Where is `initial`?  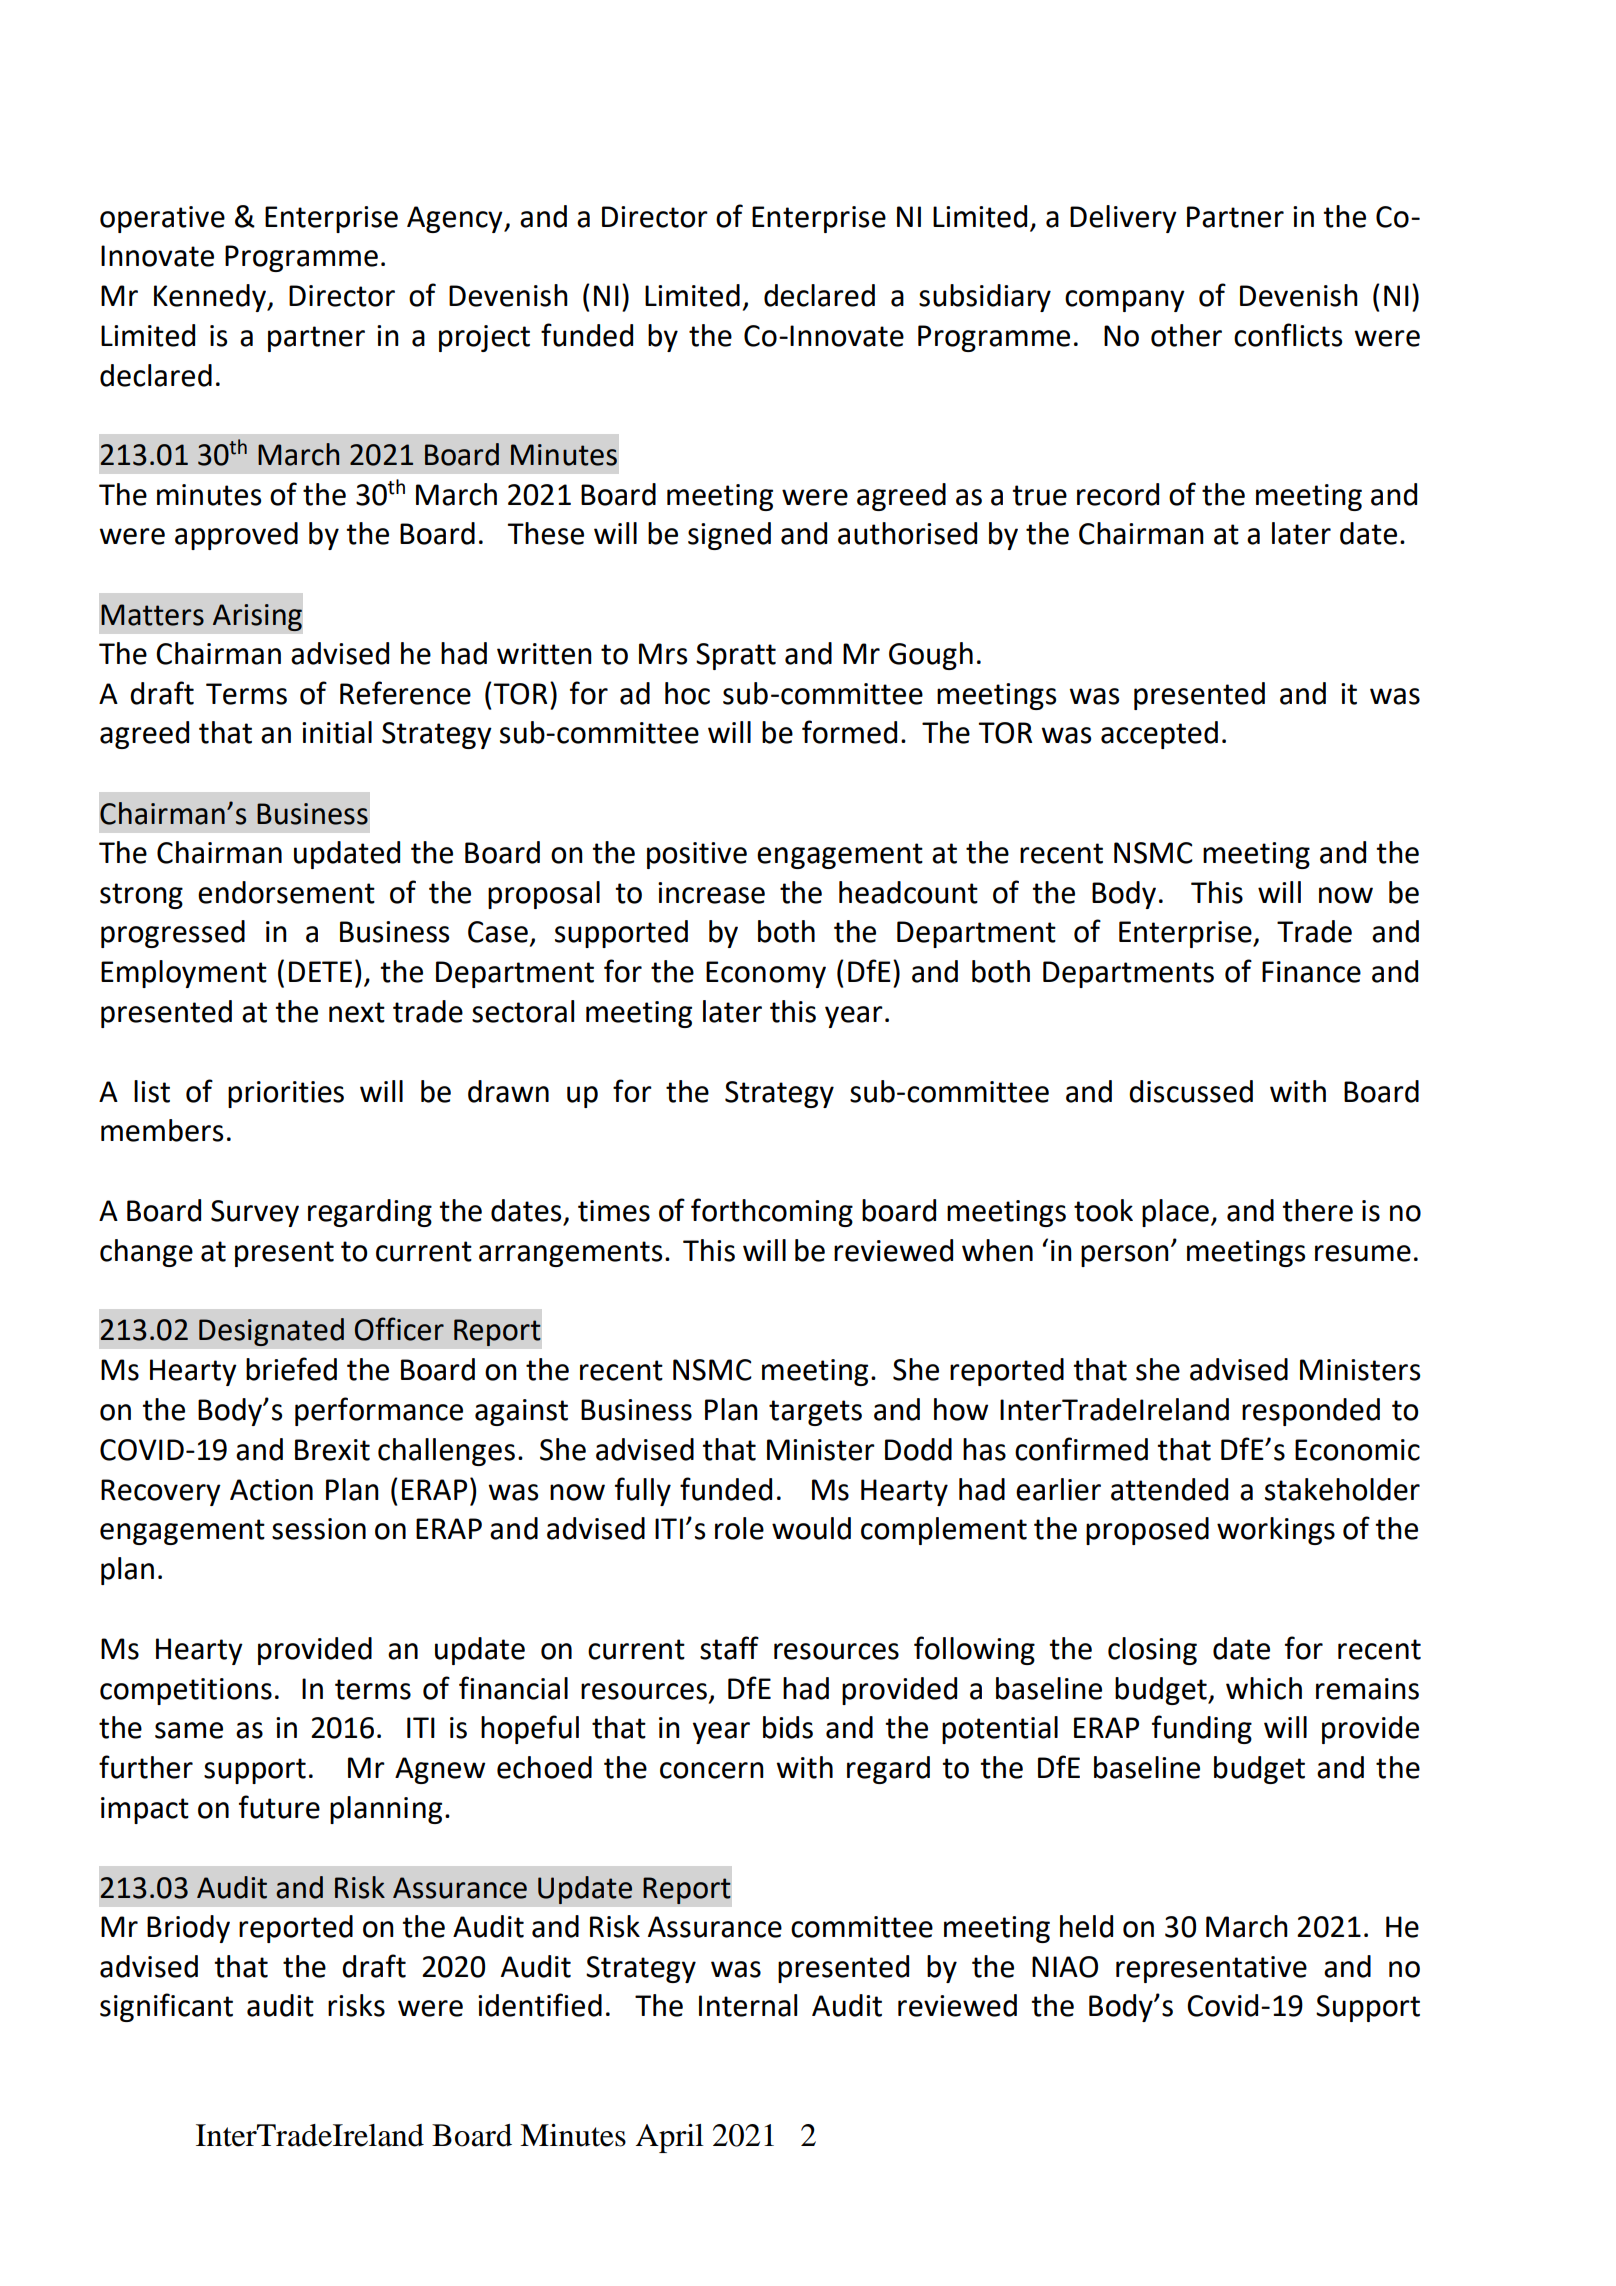
initial is located at coordinates (337, 732).
